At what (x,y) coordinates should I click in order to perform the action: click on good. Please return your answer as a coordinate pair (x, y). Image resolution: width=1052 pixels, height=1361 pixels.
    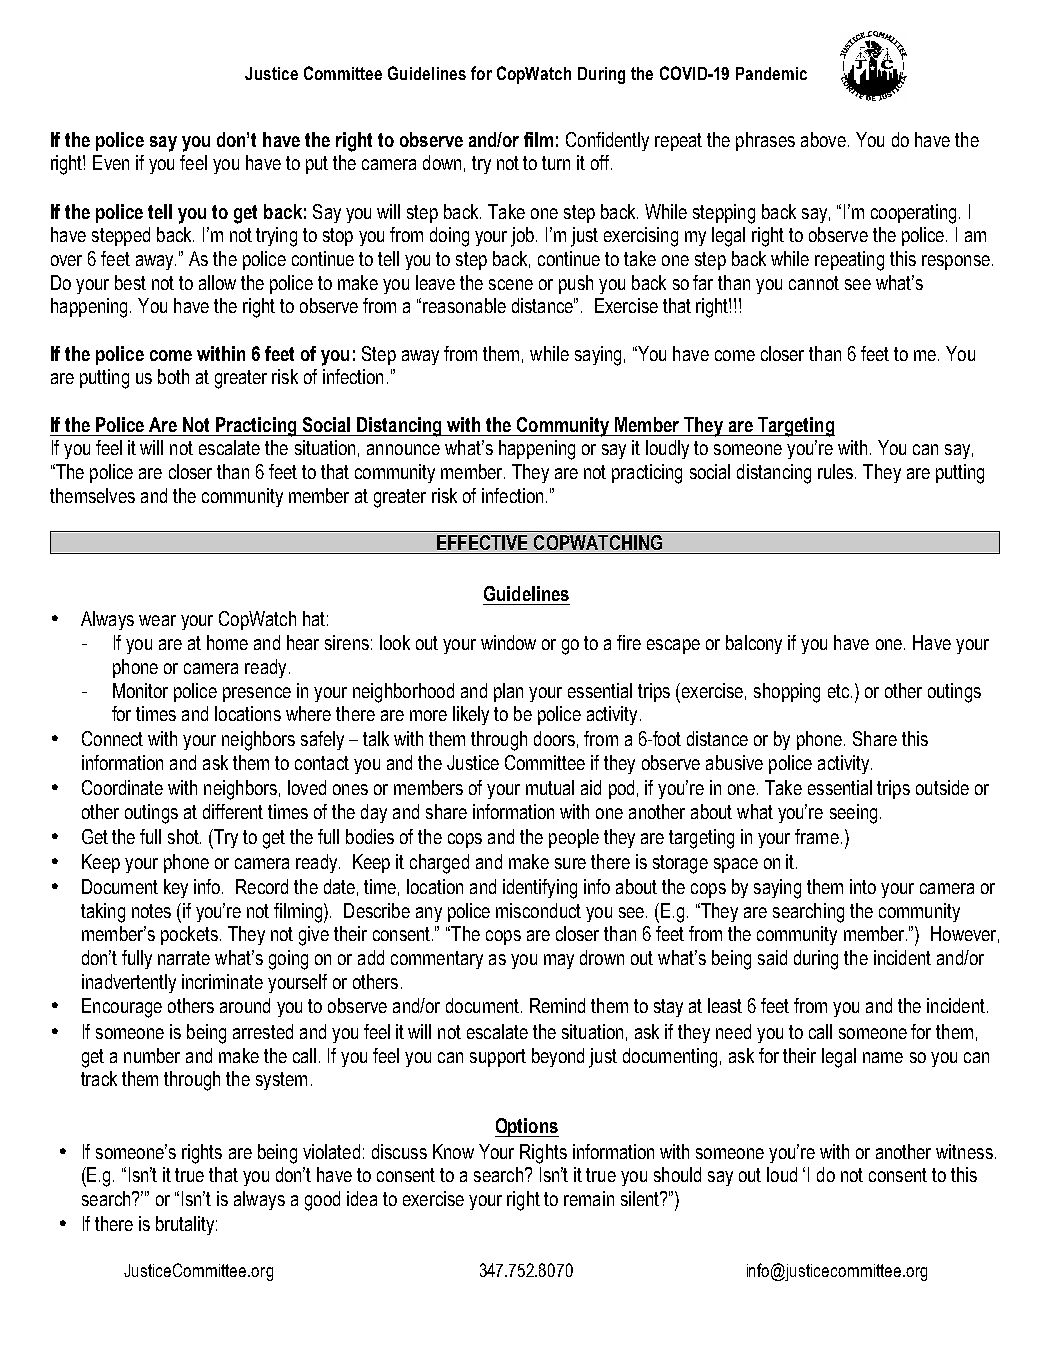
    Looking at the image, I should click on (322, 1201).
